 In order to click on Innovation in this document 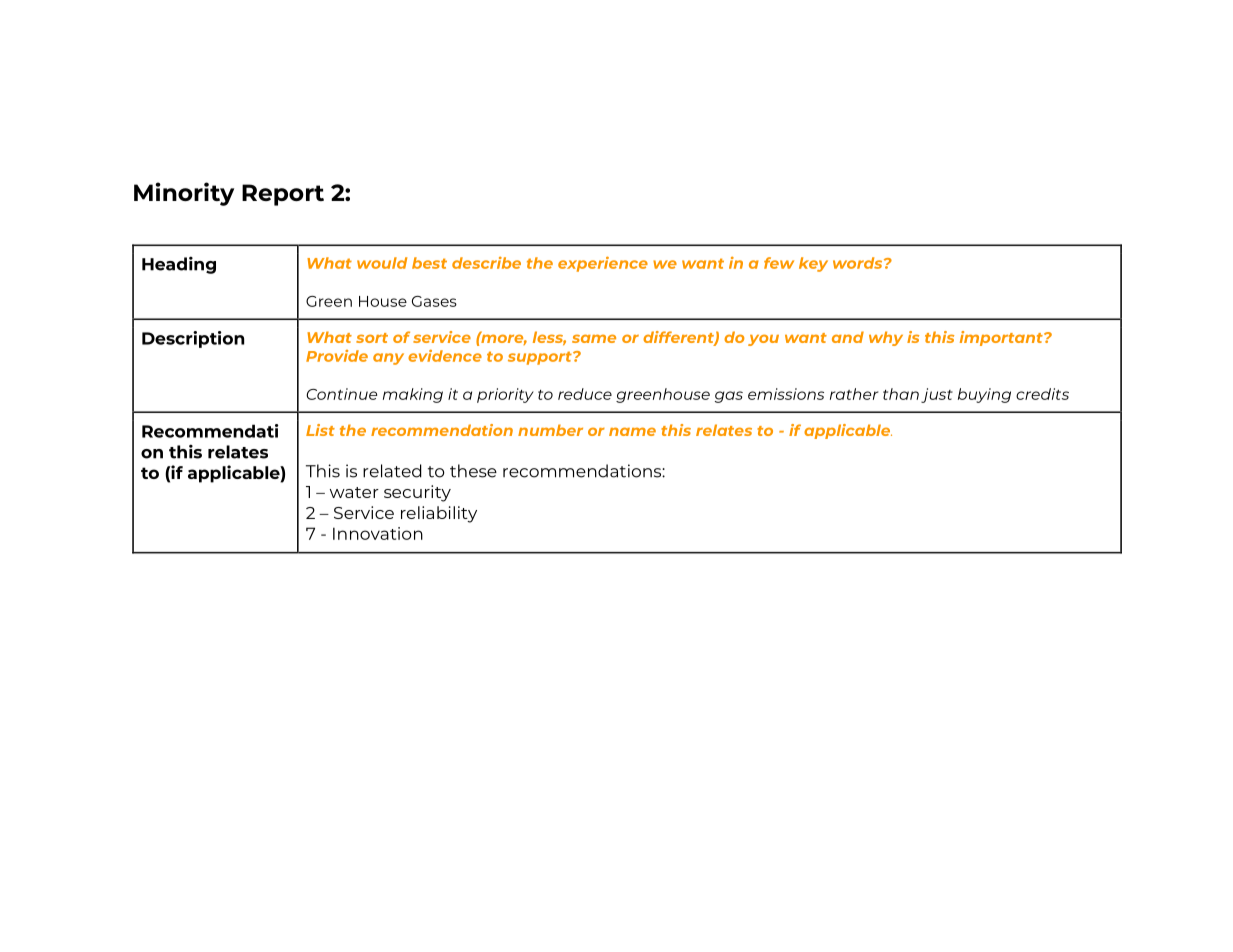, I will do `click(378, 533)`.
